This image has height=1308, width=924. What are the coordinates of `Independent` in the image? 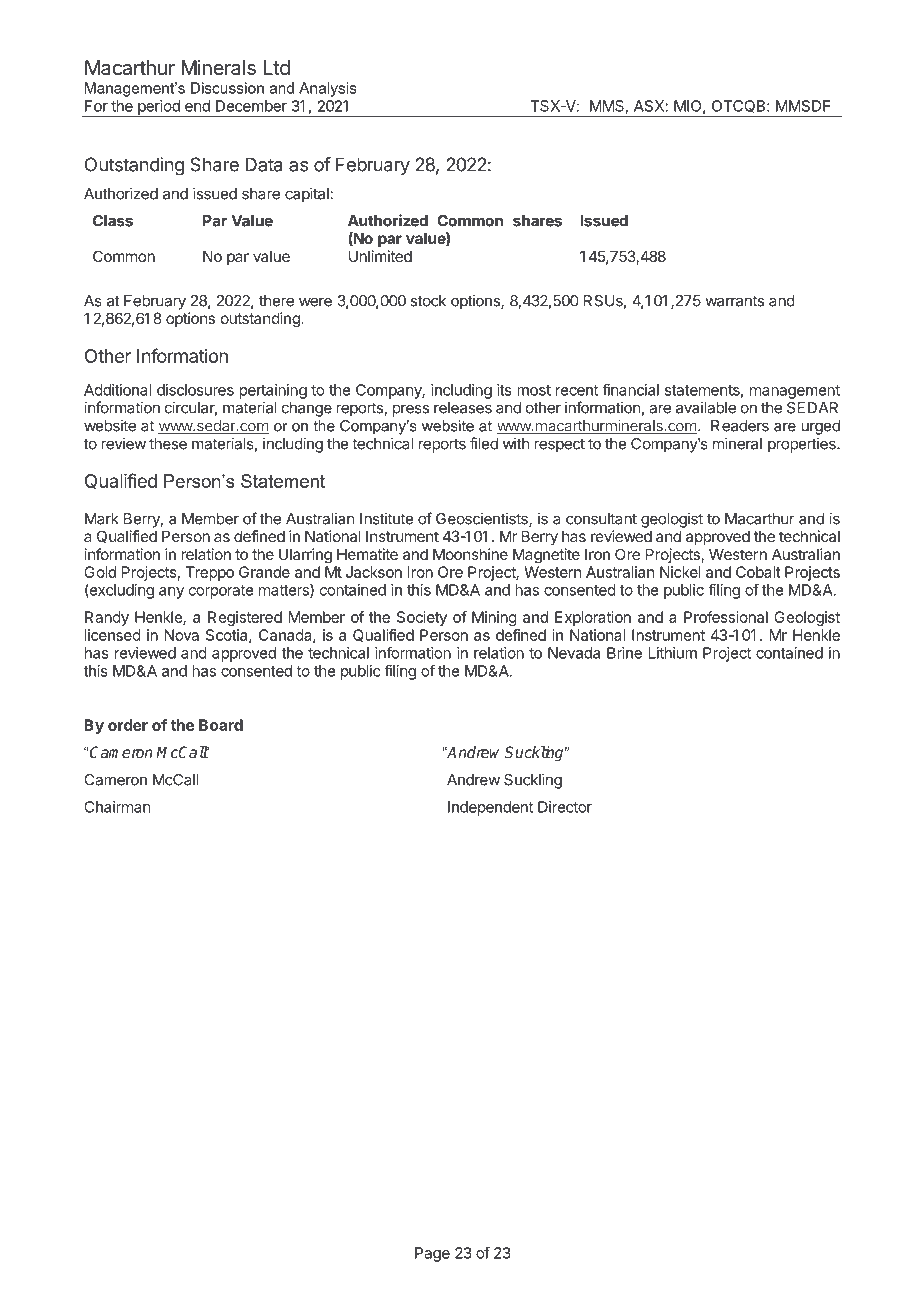 It's located at (490, 808).
